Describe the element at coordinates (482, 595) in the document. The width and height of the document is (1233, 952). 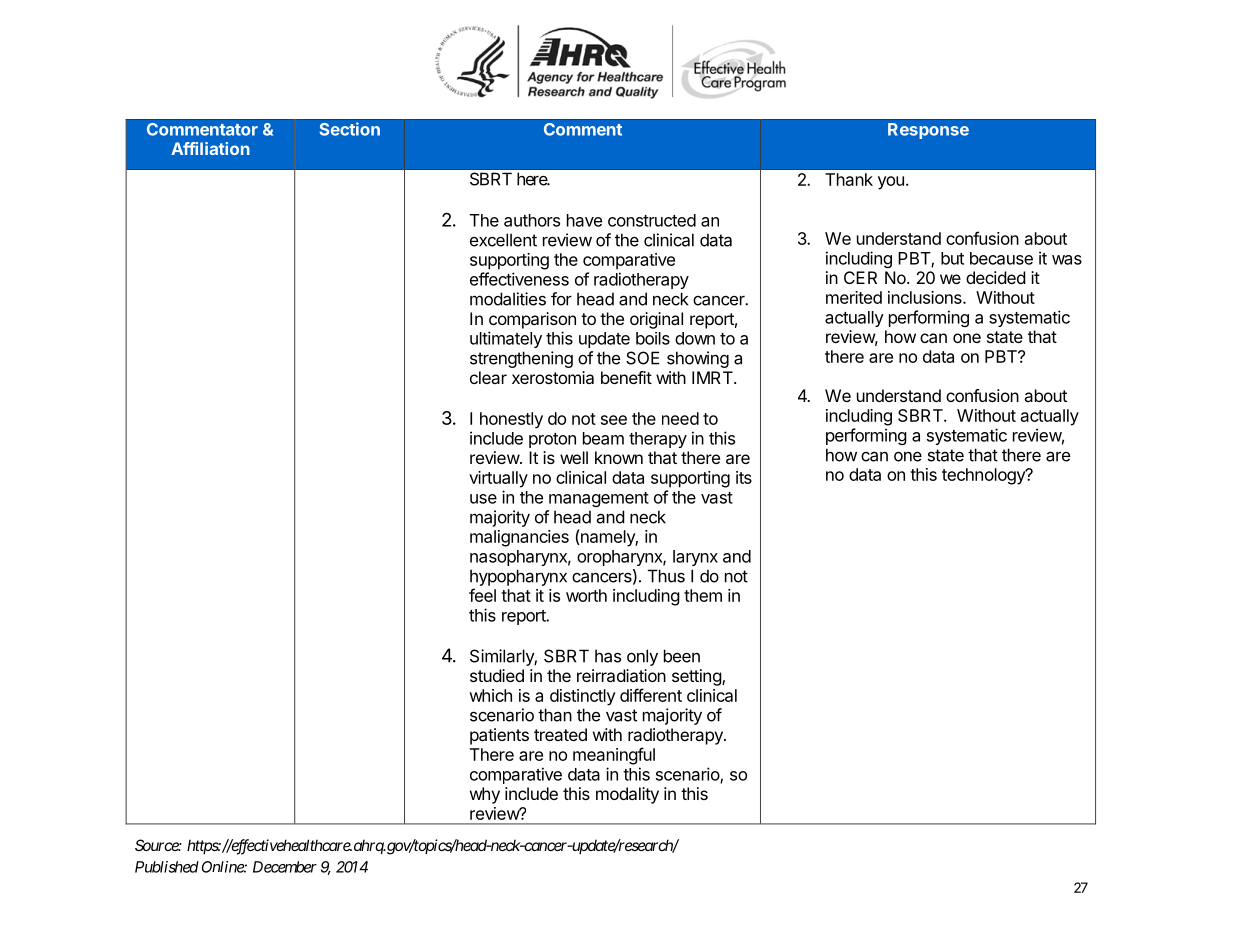
I see `feel` at that location.
